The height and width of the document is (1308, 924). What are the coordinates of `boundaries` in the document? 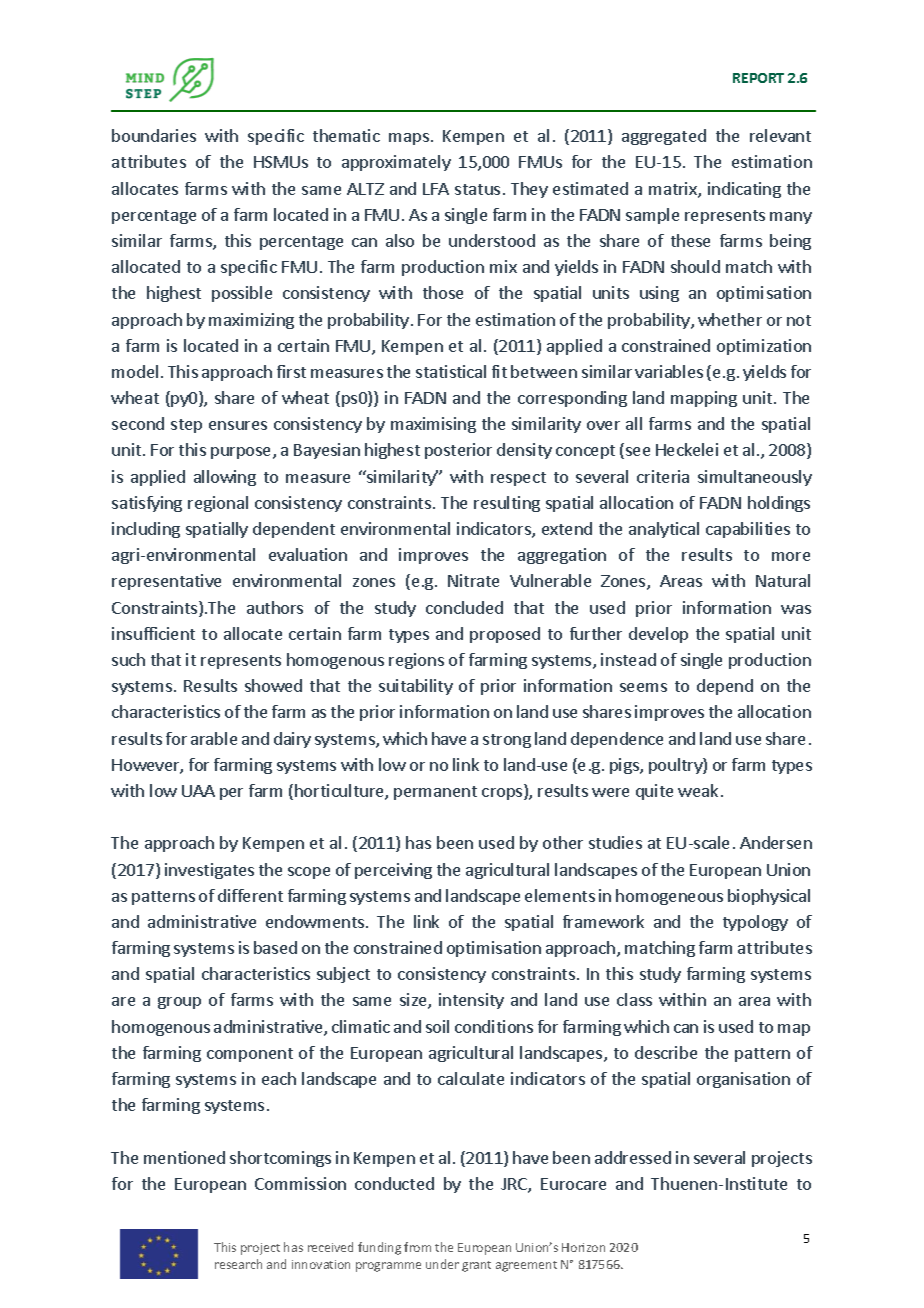 It's located at (154, 135).
